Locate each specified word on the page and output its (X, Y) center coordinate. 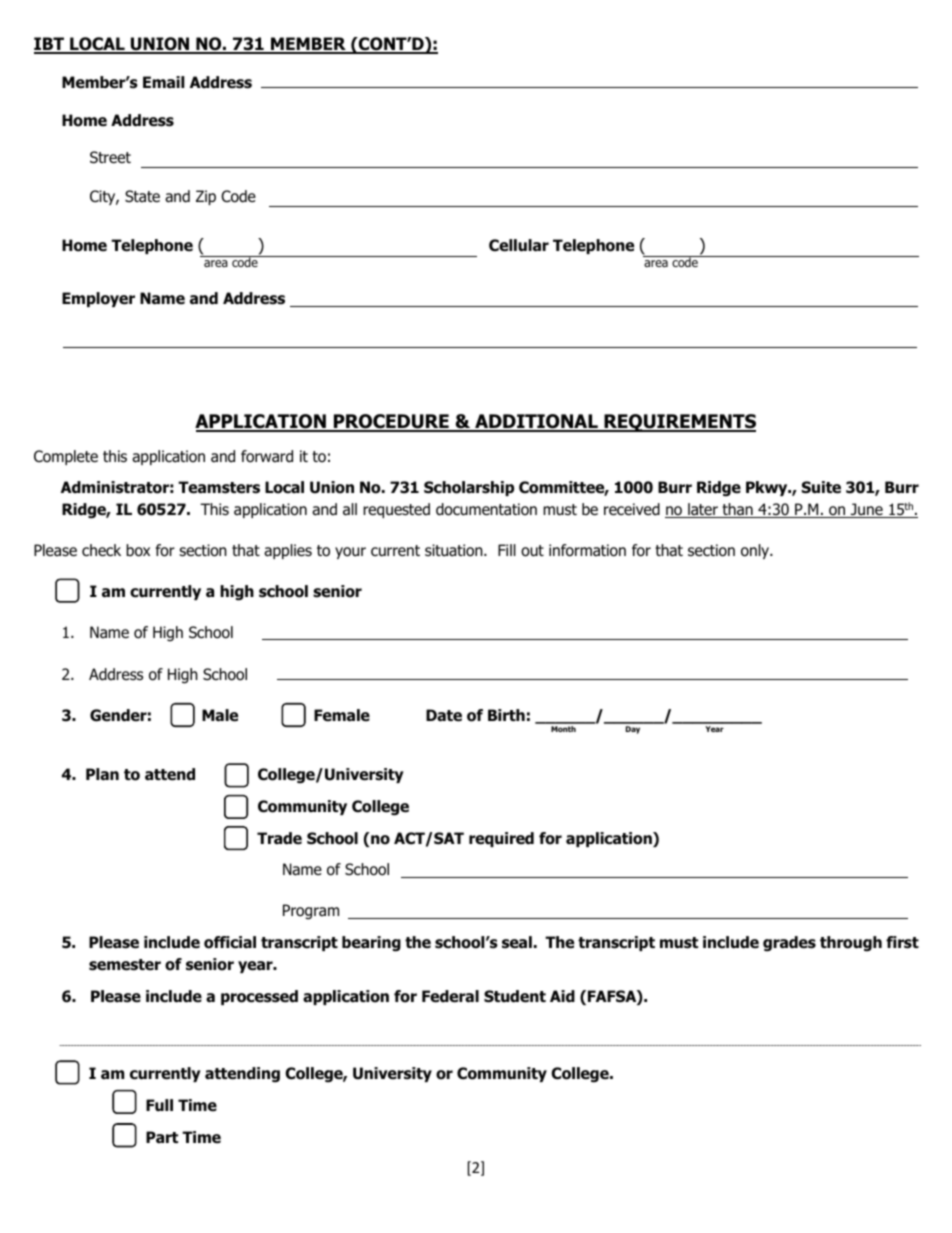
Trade (279, 838)
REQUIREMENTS (679, 423)
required (501, 839)
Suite (821, 487)
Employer (98, 299)
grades (789, 944)
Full (159, 1105)
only (756, 551)
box (138, 550)
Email (163, 82)
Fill (507, 550)
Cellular (519, 245)
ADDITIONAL (536, 422)
